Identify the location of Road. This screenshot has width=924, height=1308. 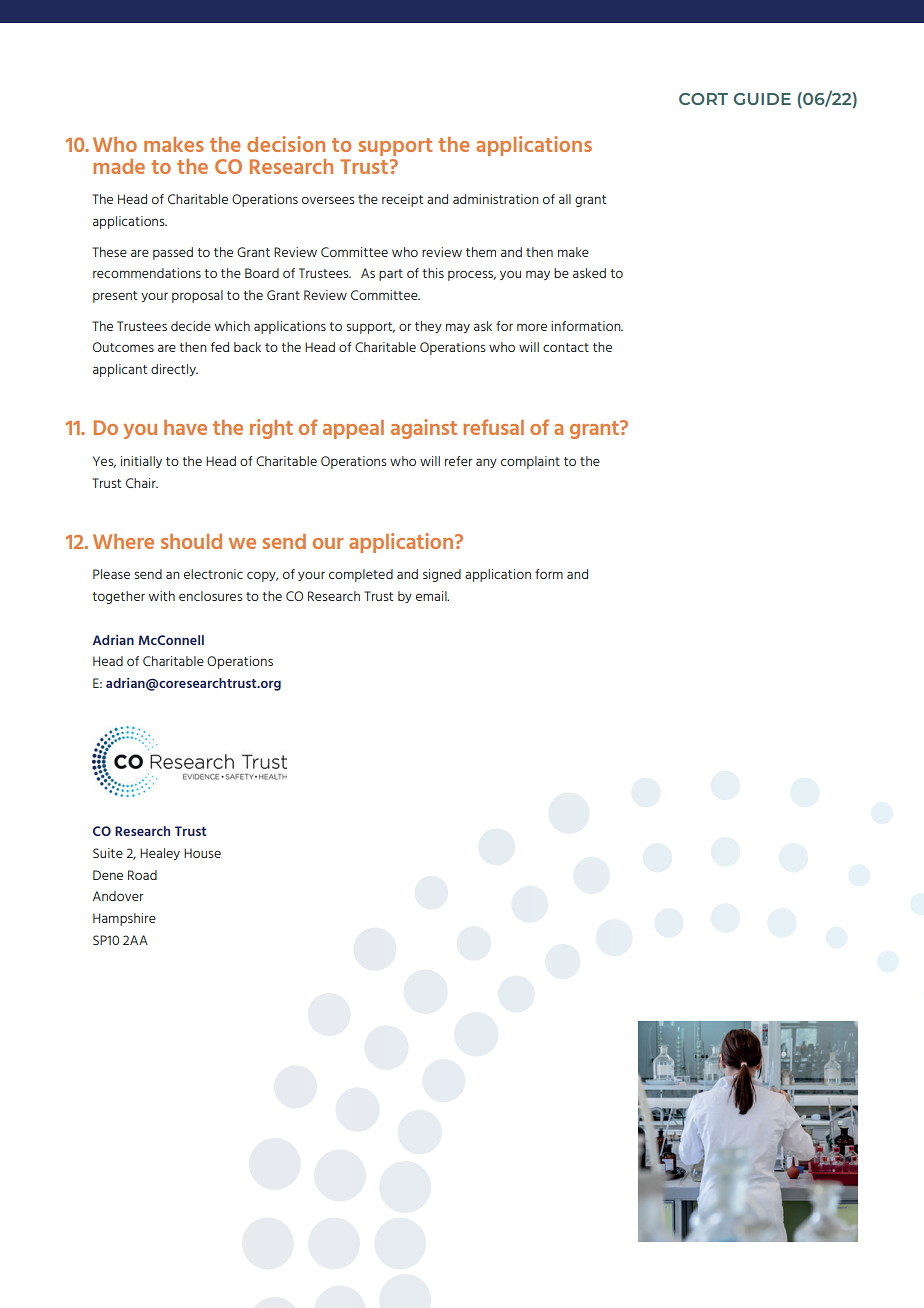
(142, 875).
